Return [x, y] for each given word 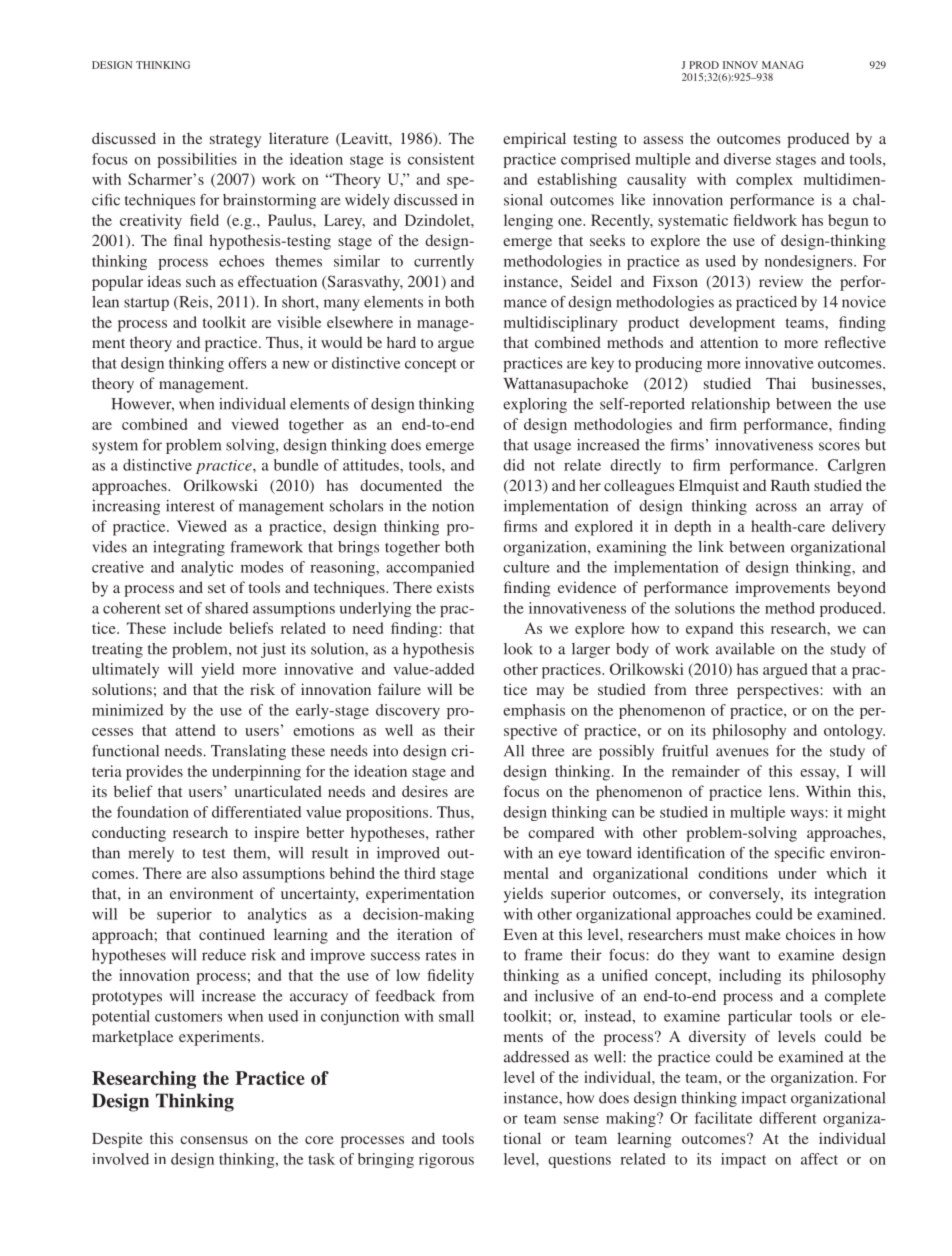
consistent [441, 159]
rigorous [446, 1160]
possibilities [197, 160]
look [518, 649]
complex [764, 181]
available [745, 649]
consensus [214, 1140]
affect [819, 1159]
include [198, 628]
